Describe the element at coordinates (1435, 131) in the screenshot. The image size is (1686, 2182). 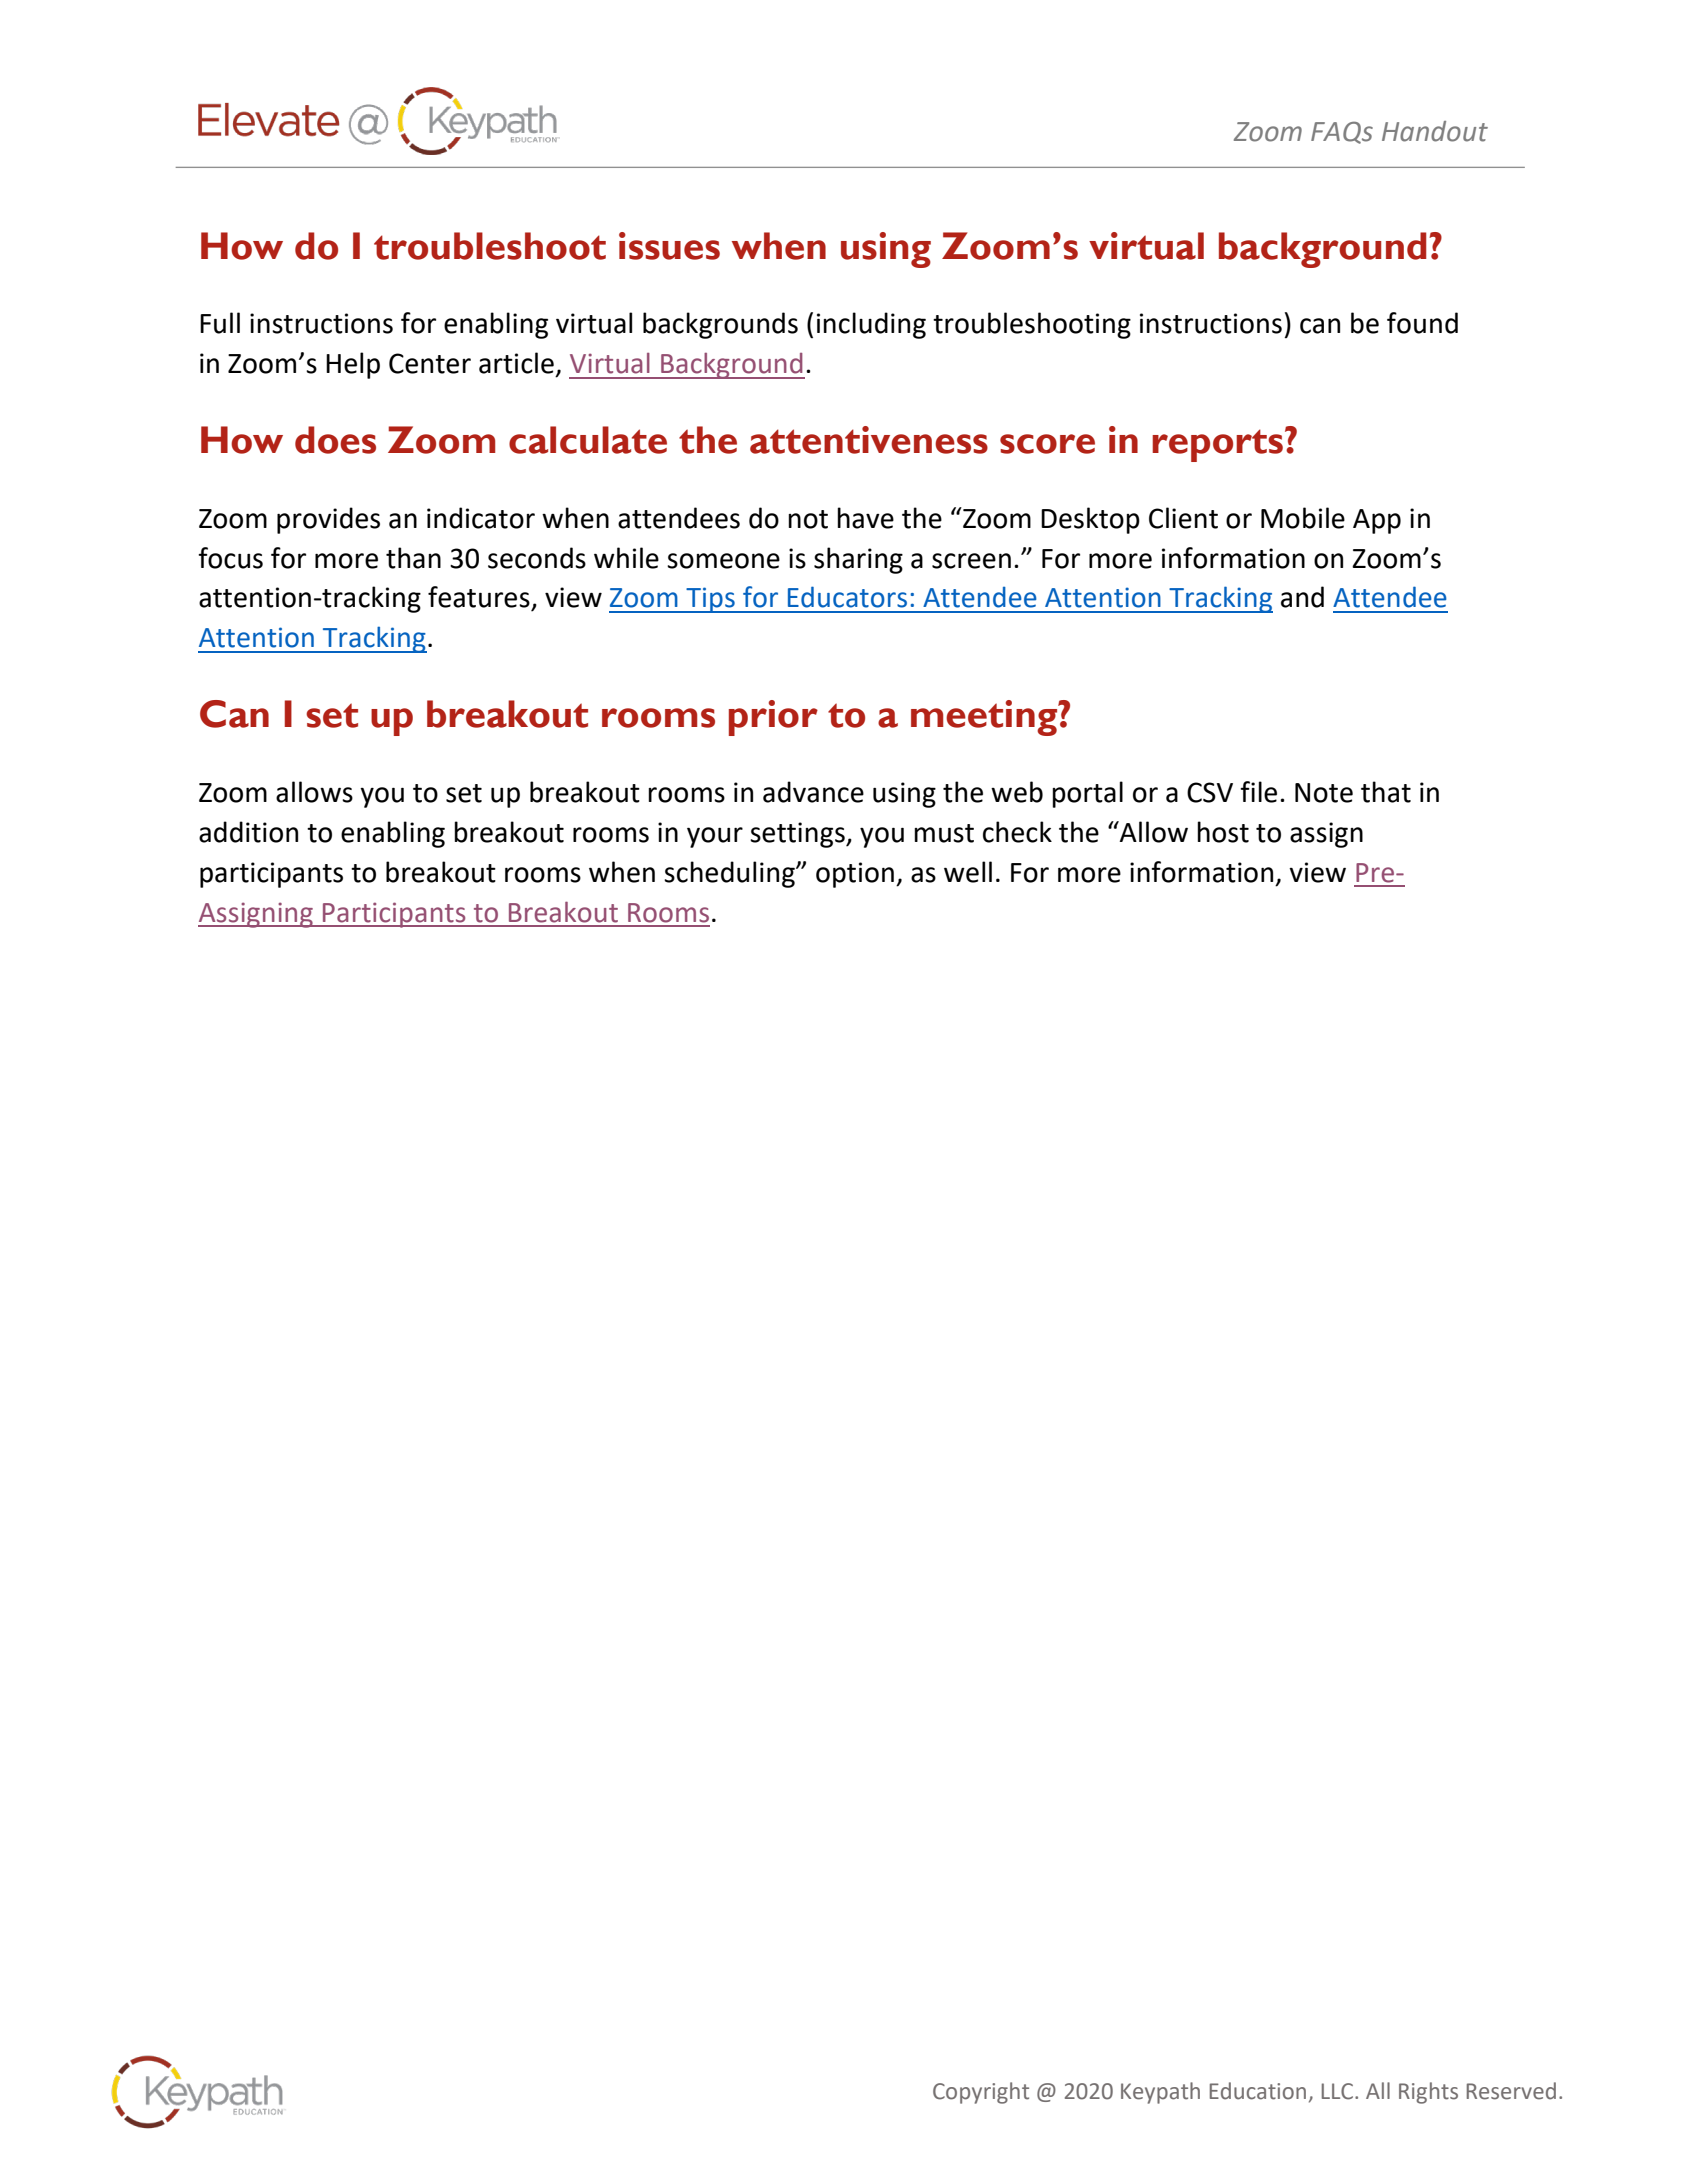
I see `Handout` at that location.
